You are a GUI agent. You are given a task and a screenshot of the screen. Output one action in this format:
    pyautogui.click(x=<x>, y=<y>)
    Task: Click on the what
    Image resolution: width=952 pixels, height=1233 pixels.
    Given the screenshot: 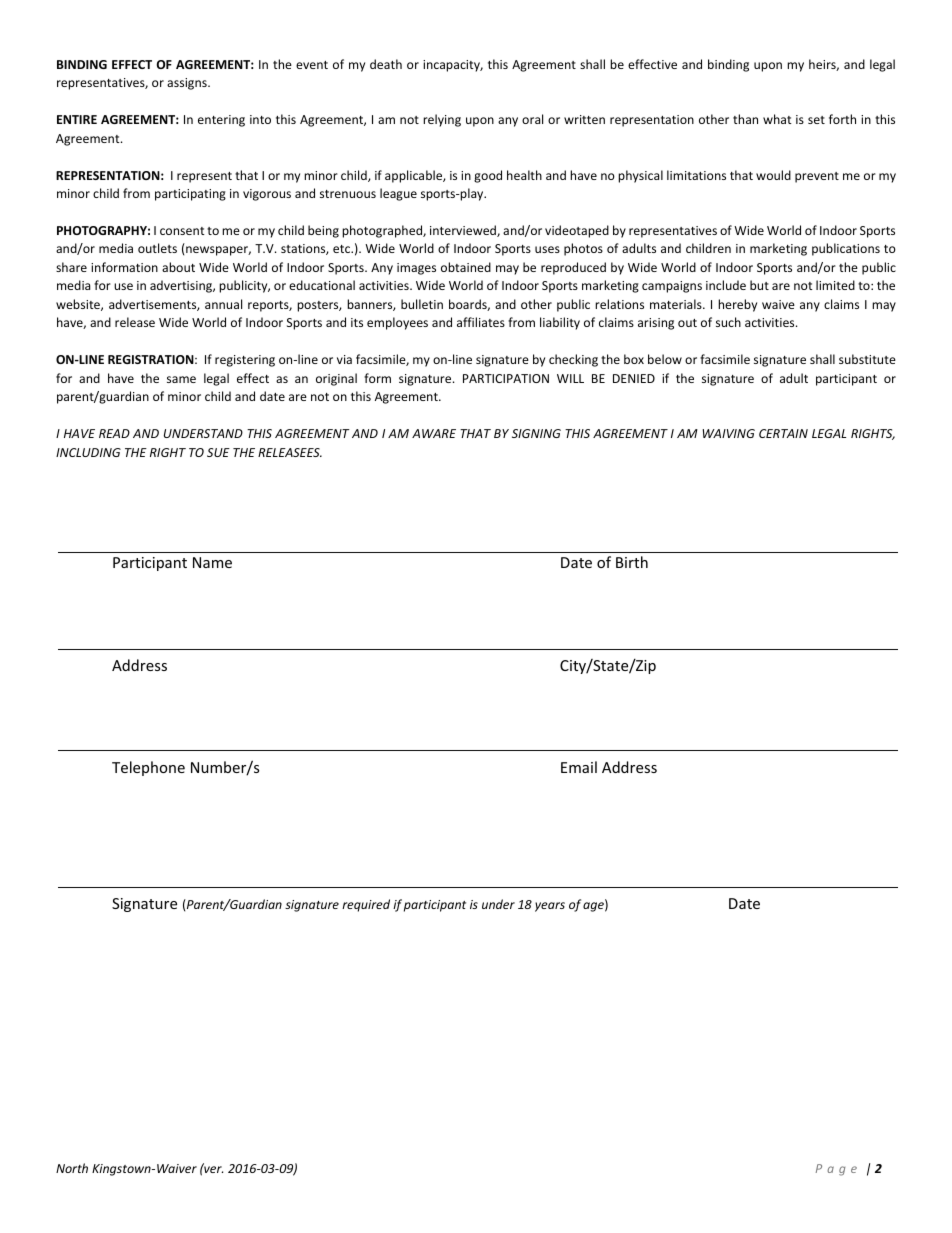 What is the action you would take?
    pyautogui.click(x=777, y=119)
